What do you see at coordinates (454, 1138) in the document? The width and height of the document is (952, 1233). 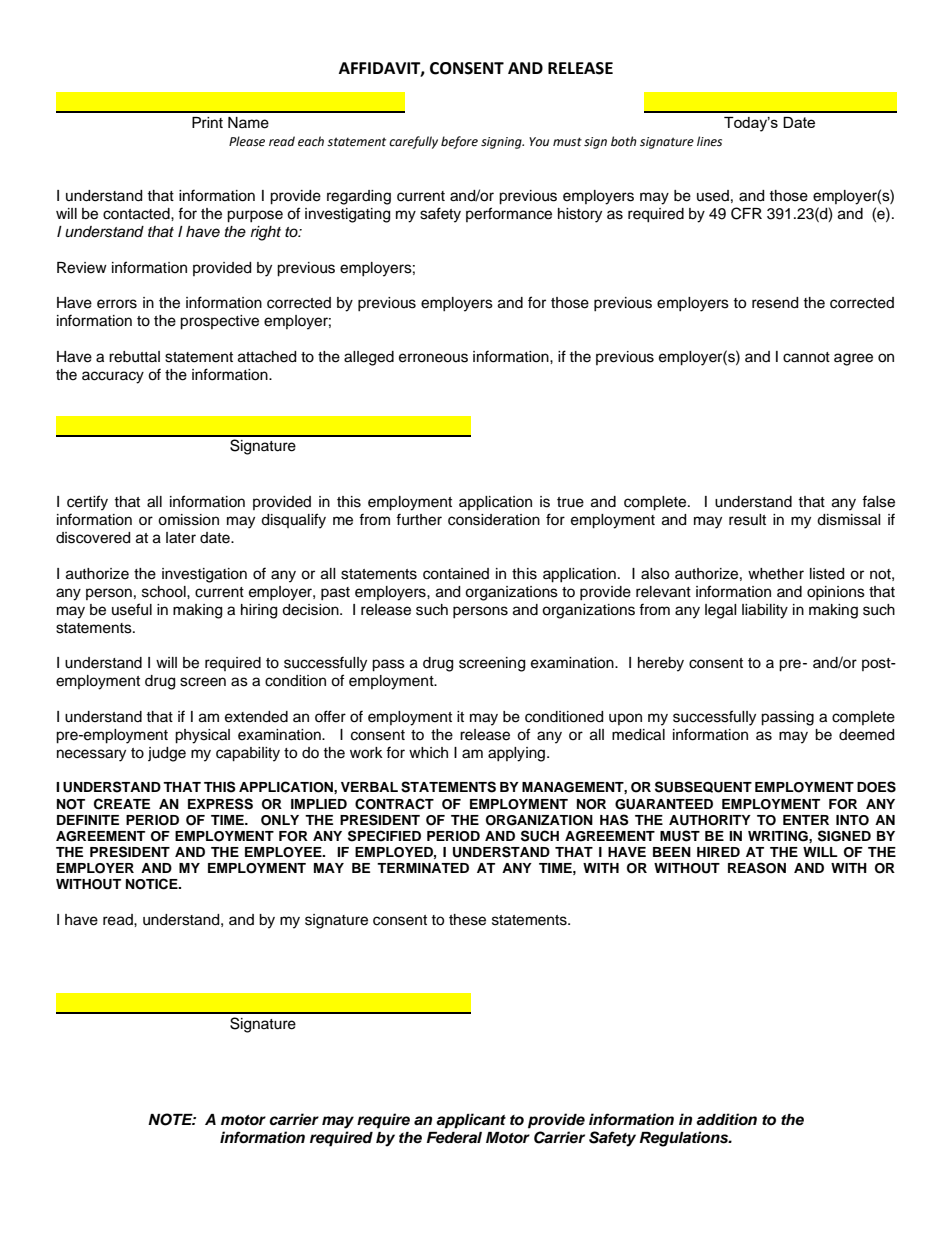 I see `Federal` at bounding box center [454, 1138].
